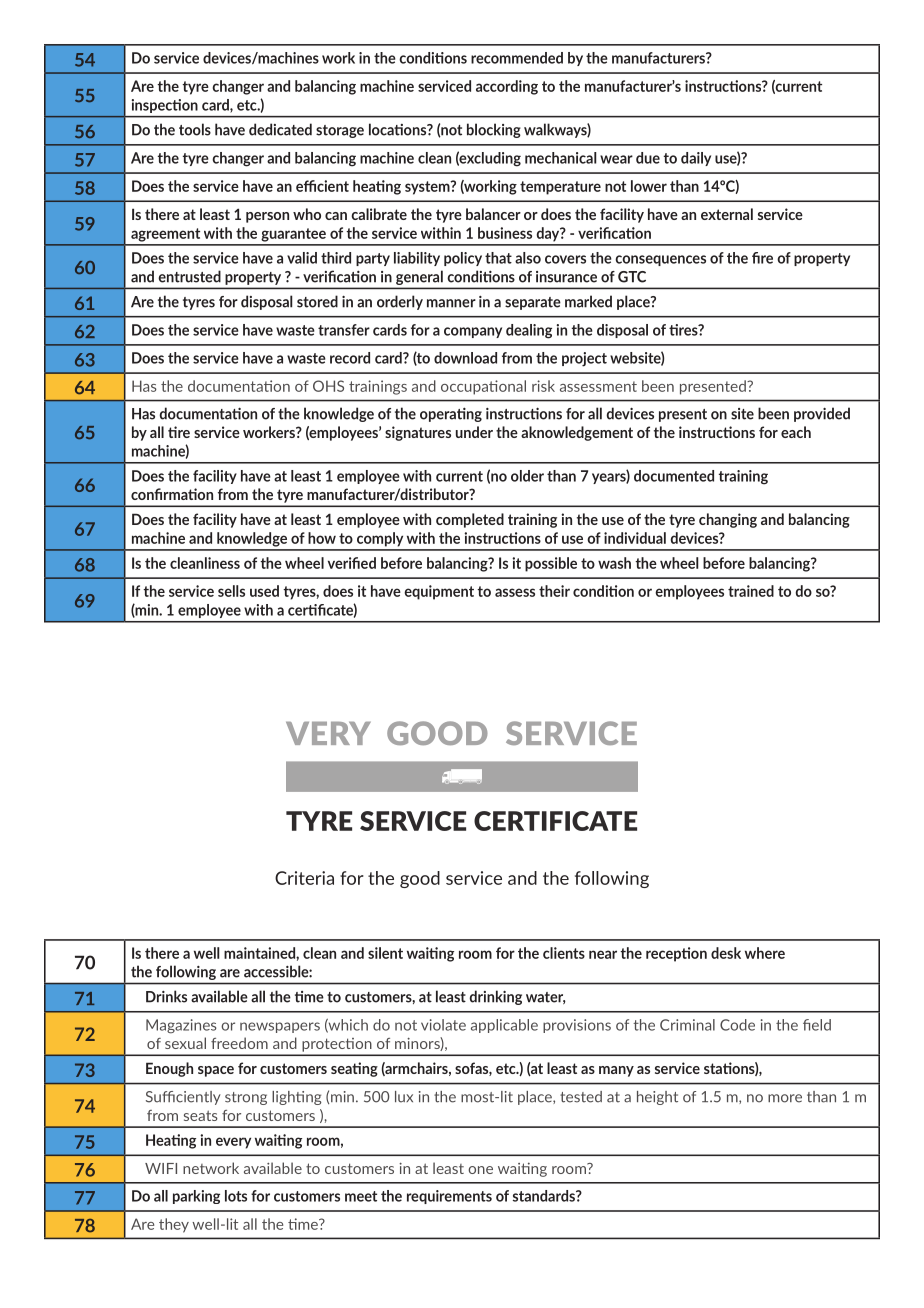 Image resolution: width=924 pixels, height=1308 pixels. I want to click on lots, so click(236, 1196).
